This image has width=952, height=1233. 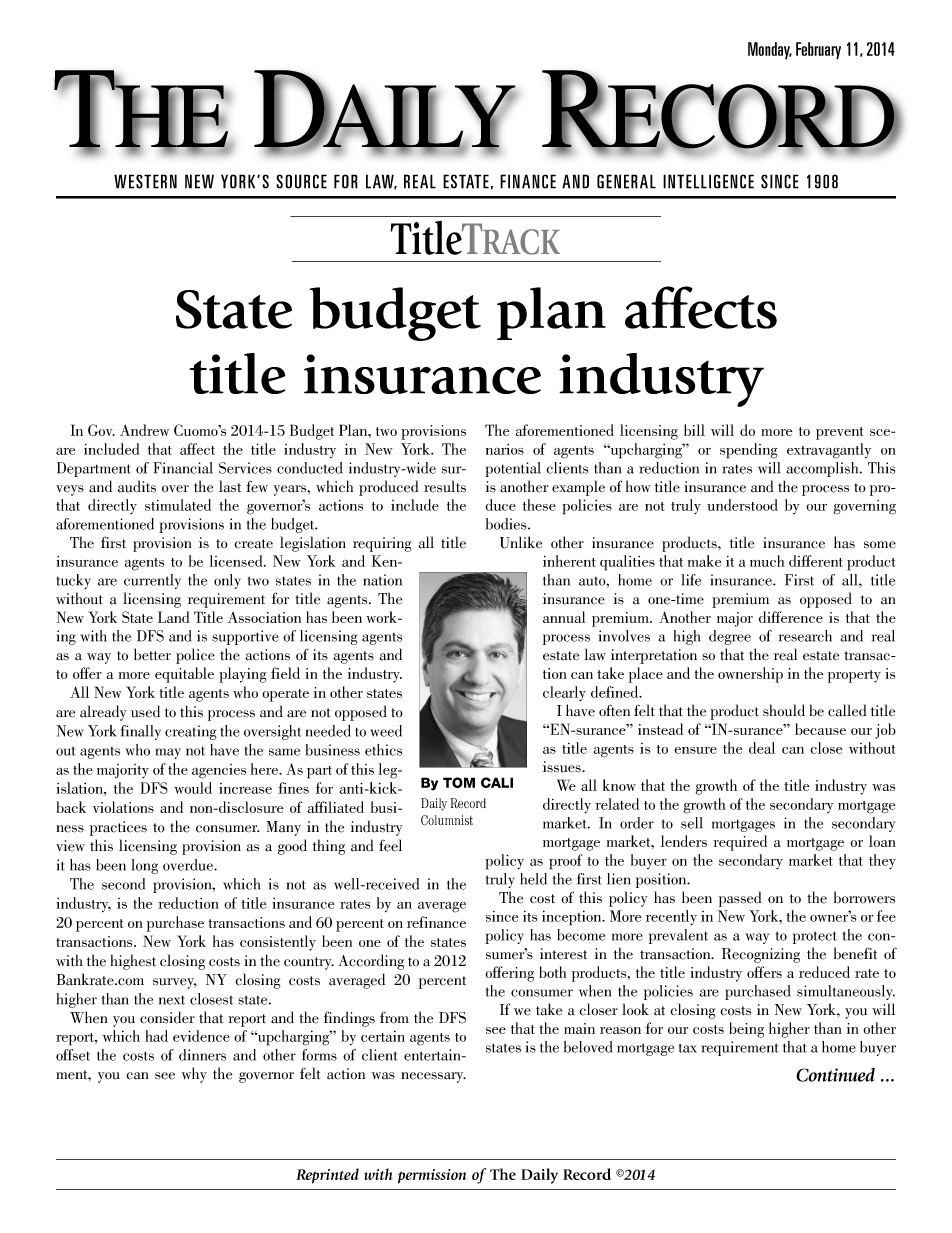 What do you see at coordinates (770, 50) in the image?
I see `Monday` at bounding box center [770, 50].
